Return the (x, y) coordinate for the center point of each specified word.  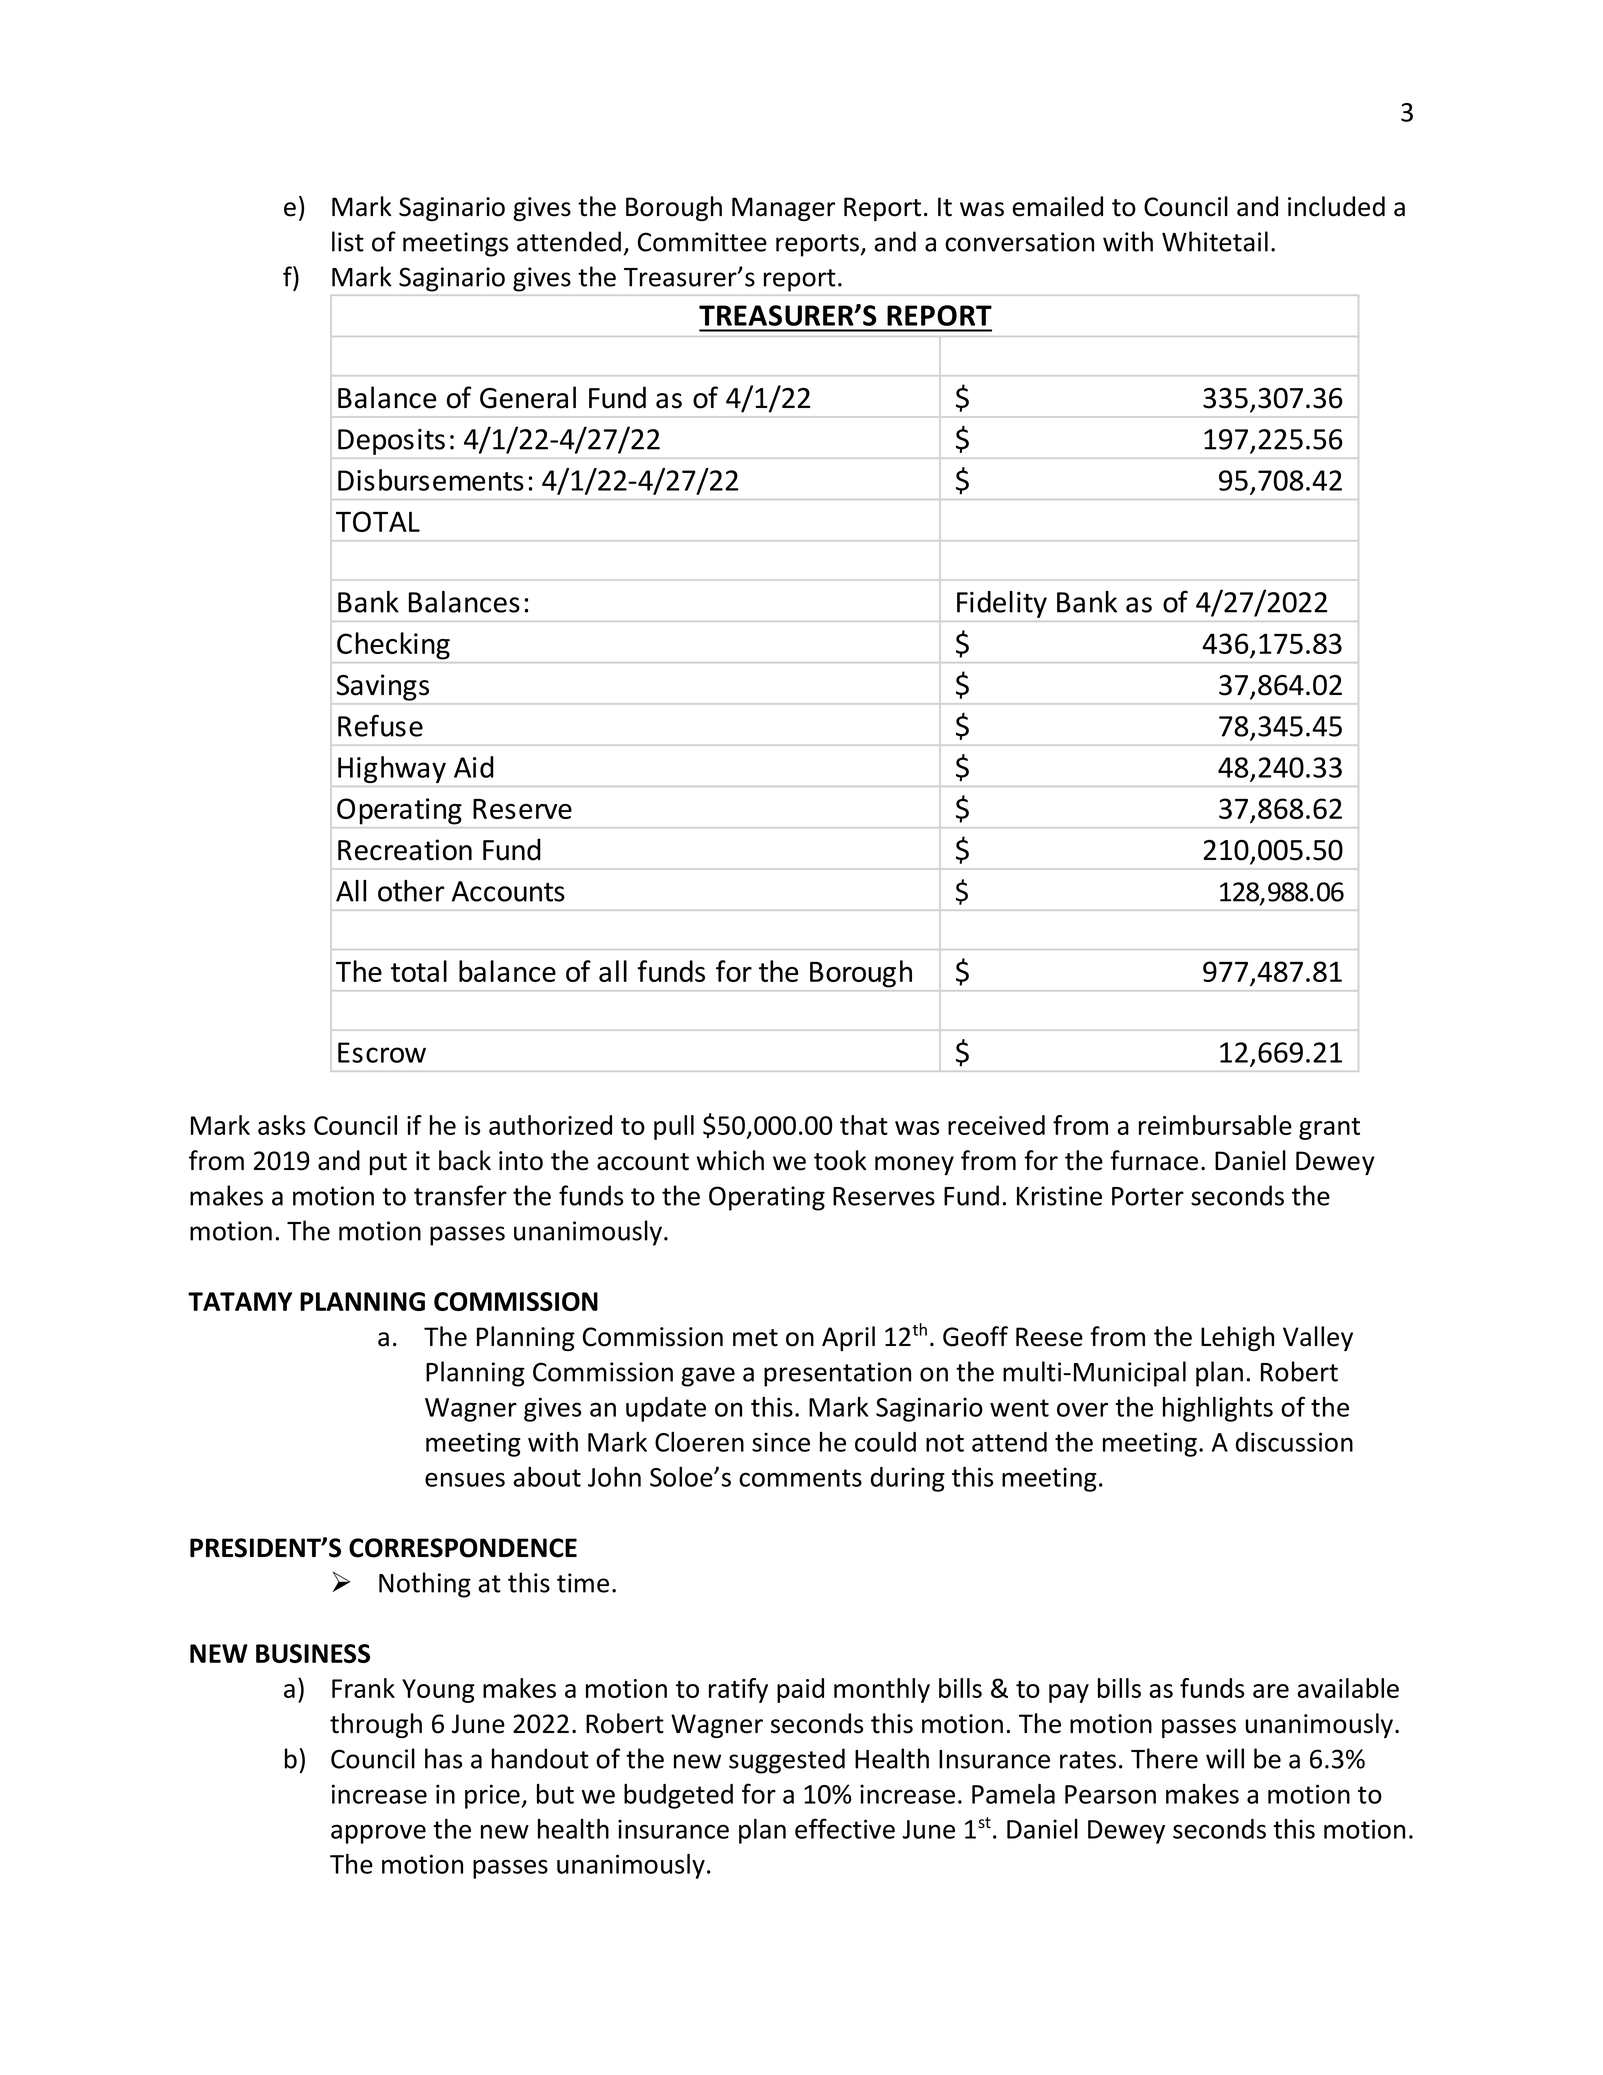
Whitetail (1215, 241)
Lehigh (1237, 1338)
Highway (392, 769)
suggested (787, 1761)
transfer (460, 1195)
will (1225, 1758)
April (848, 1338)
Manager (783, 209)
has (443, 1758)
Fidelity (1002, 604)
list (348, 241)
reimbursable (1215, 1125)
